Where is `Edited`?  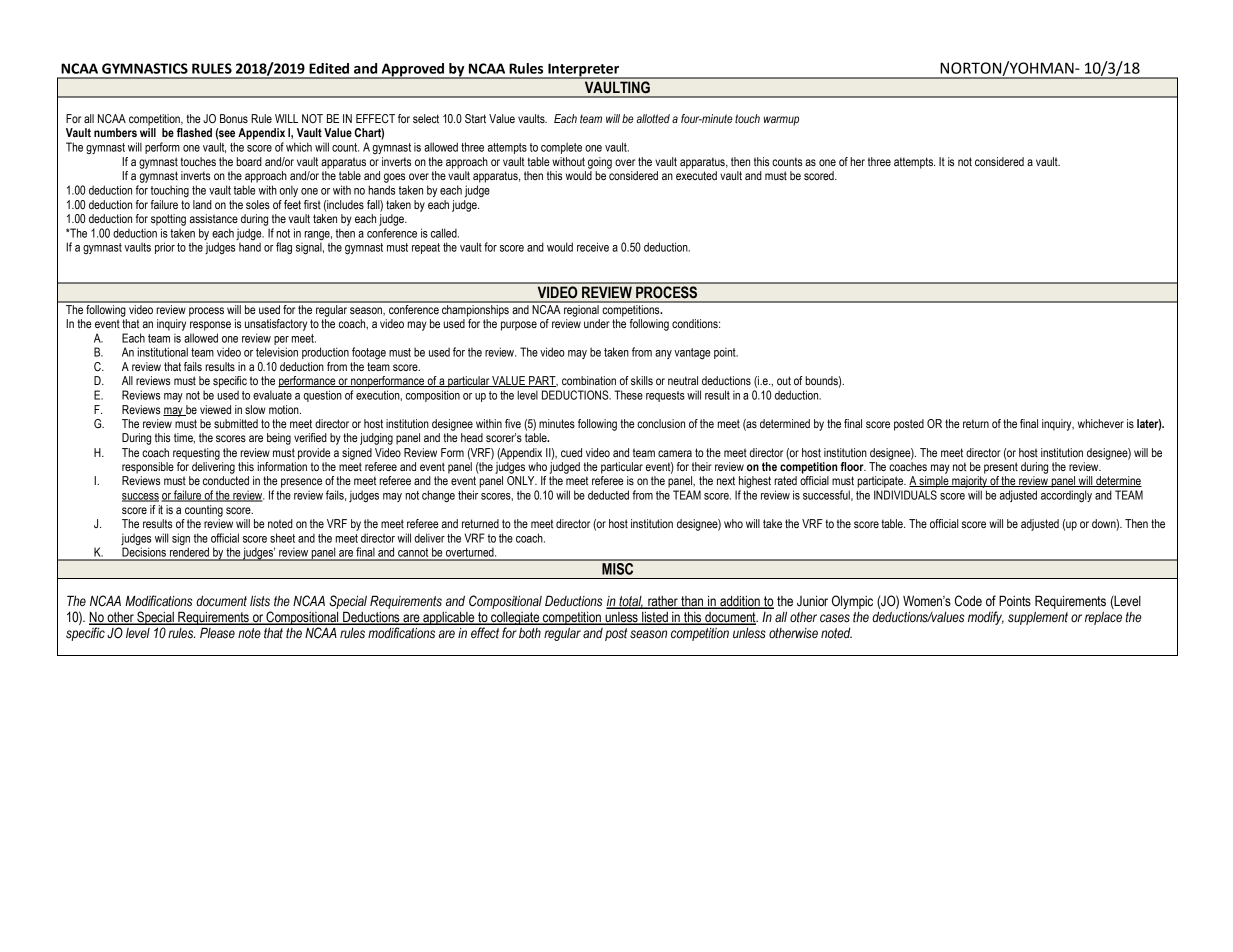
Edited is located at coordinates (329, 68).
